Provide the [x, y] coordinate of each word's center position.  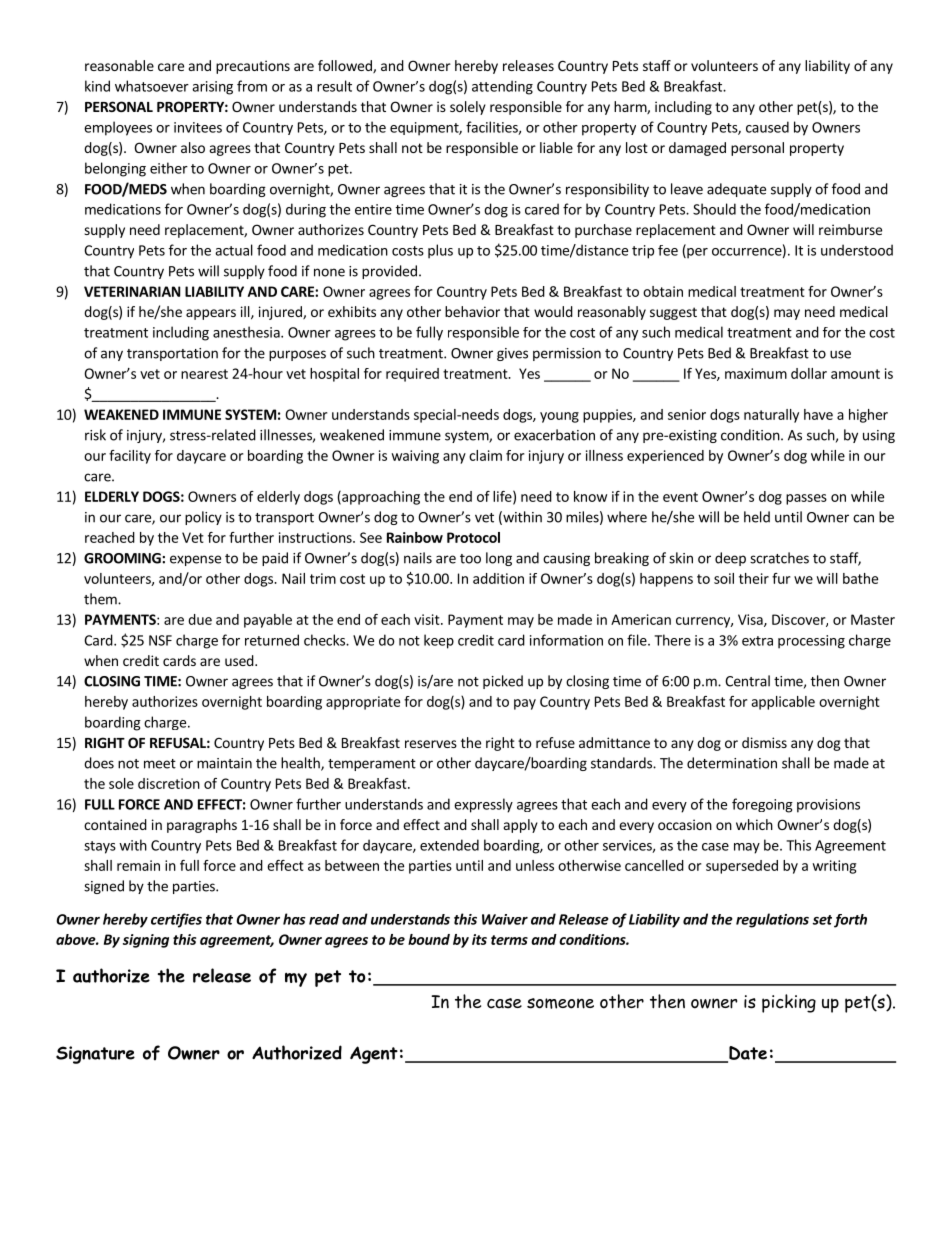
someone [560, 1003]
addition [498, 578]
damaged [697, 149]
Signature [95, 1055]
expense [195, 560]
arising [212, 88]
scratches [779, 558]
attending [502, 87]
